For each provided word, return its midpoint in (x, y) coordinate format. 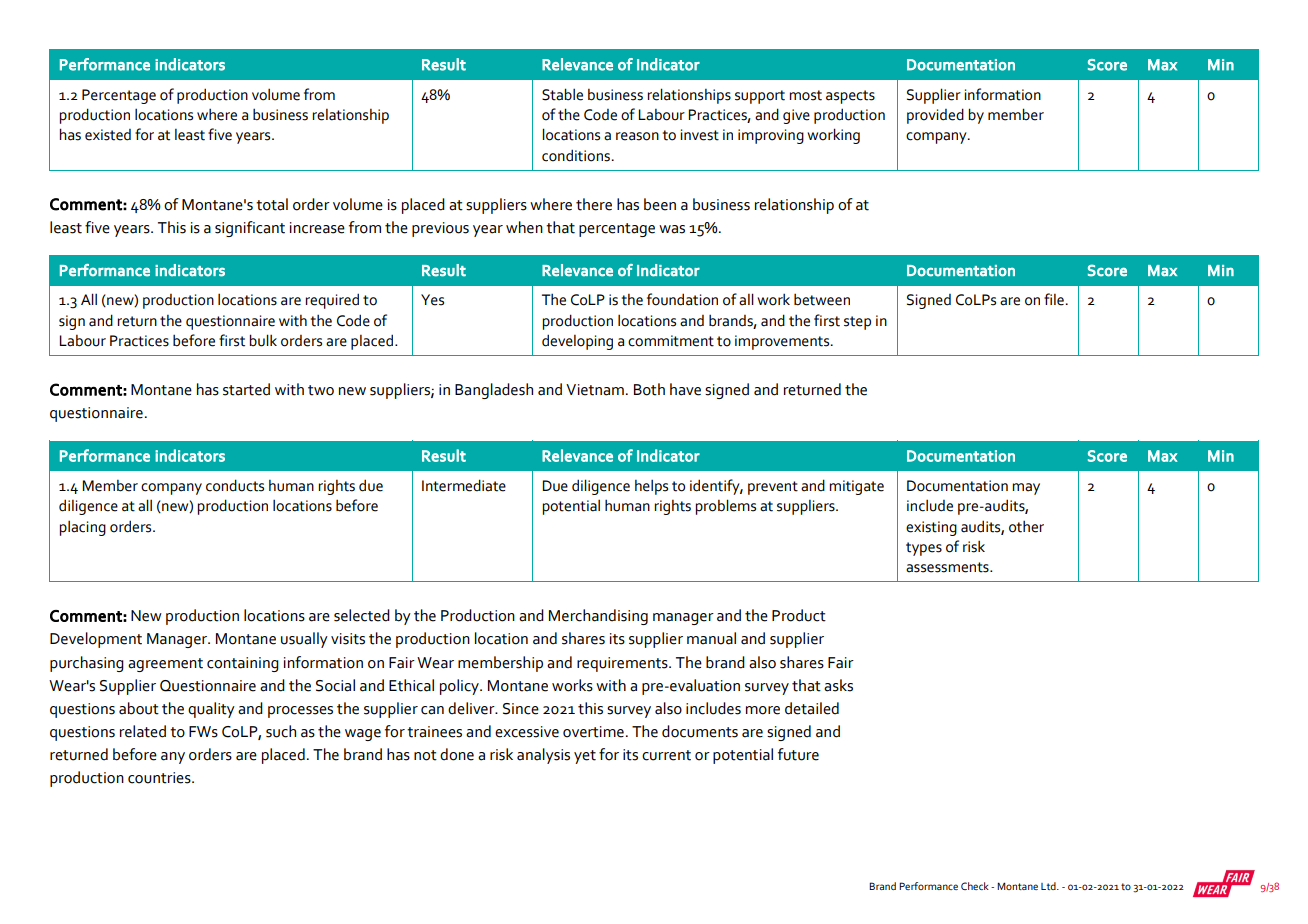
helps (651, 487)
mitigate (856, 487)
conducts (235, 485)
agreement (165, 665)
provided (935, 116)
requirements (623, 664)
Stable (562, 94)
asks (838, 685)
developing (577, 342)
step (857, 323)
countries (160, 778)
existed (108, 135)
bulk (263, 340)
